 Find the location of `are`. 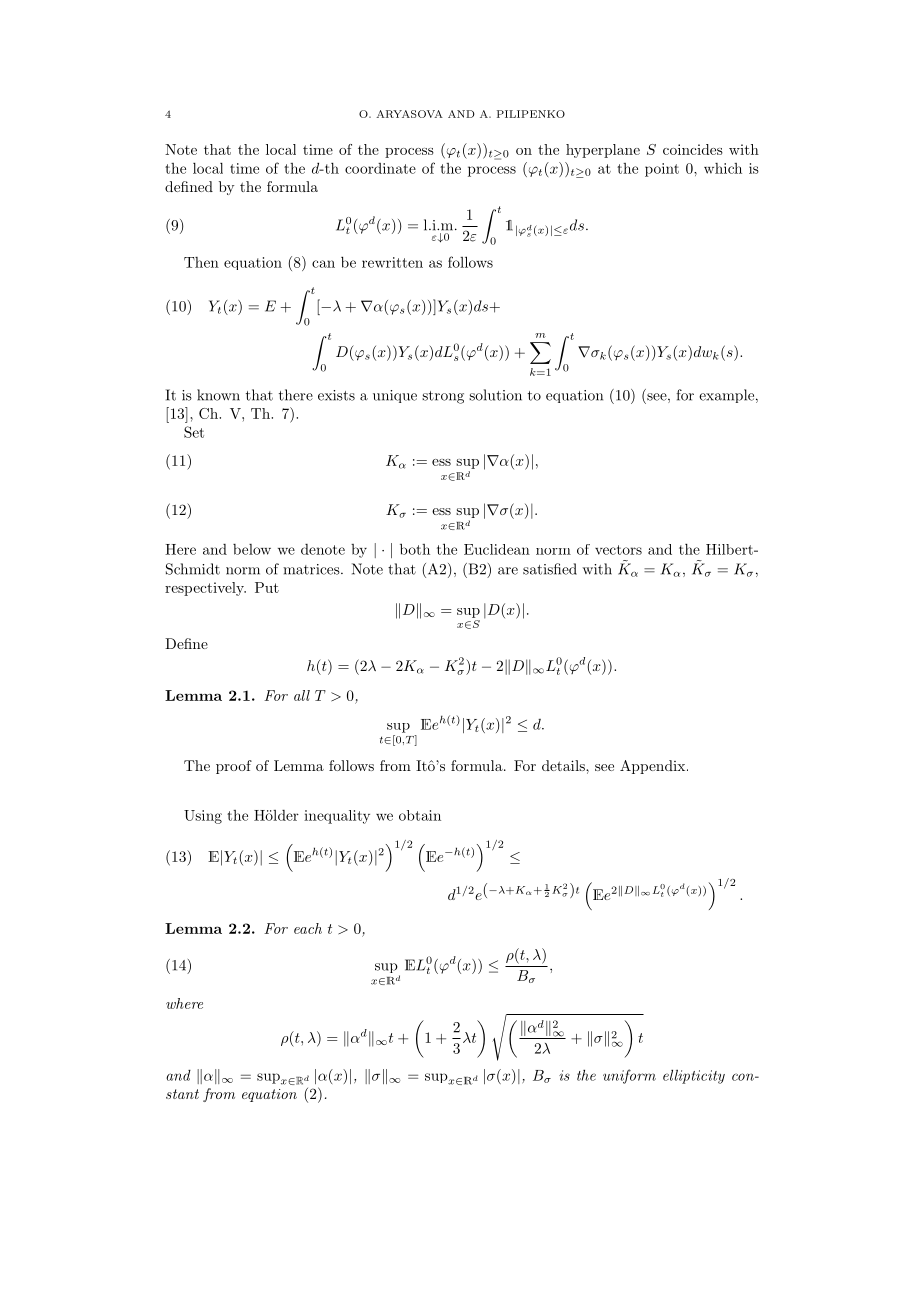

are is located at coordinates (508, 571).
